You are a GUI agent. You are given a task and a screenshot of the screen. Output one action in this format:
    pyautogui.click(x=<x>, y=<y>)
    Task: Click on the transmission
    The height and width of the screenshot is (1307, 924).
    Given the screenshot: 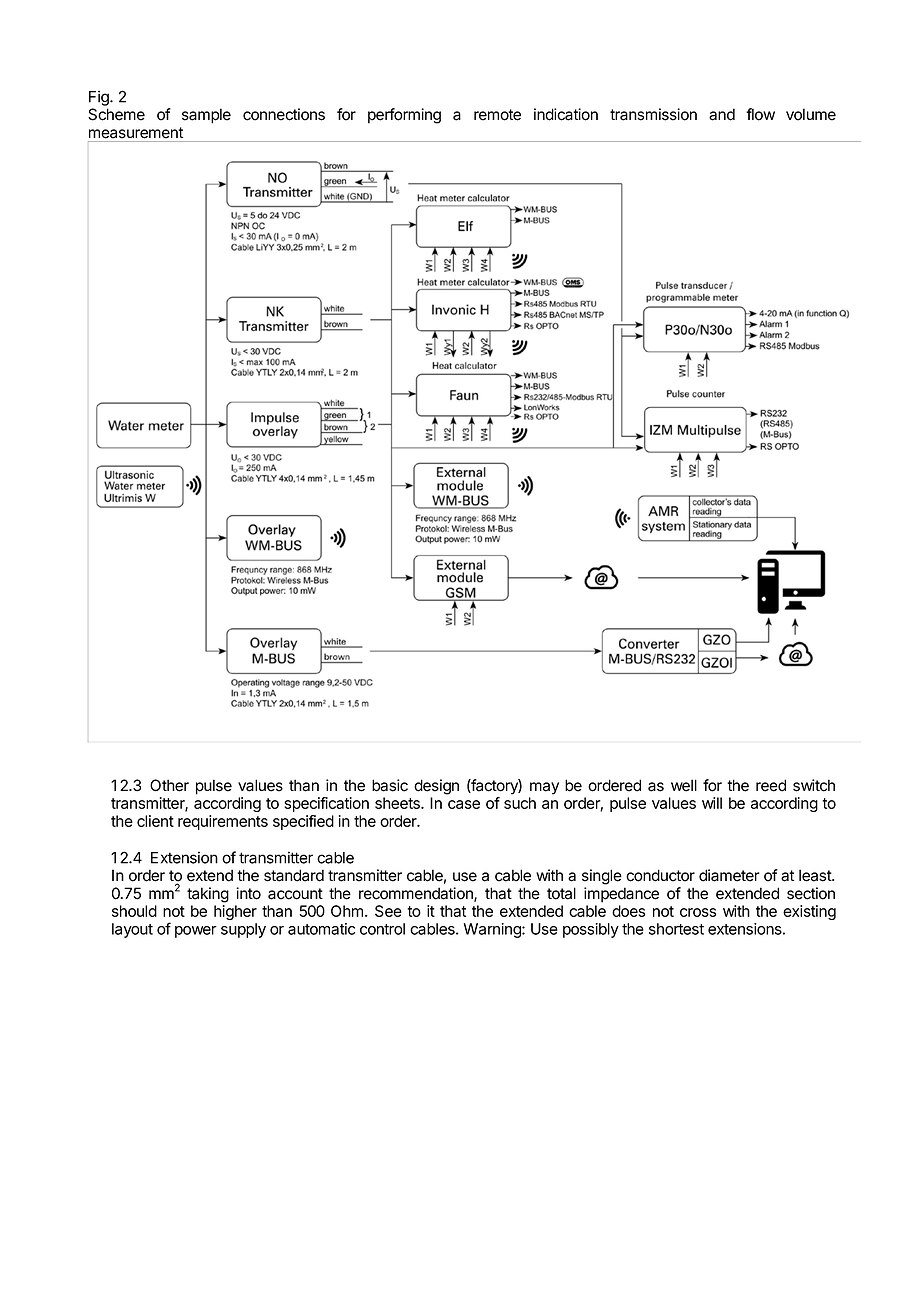 What is the action you would take?
    pyautogui.click(x=653, y=114)
